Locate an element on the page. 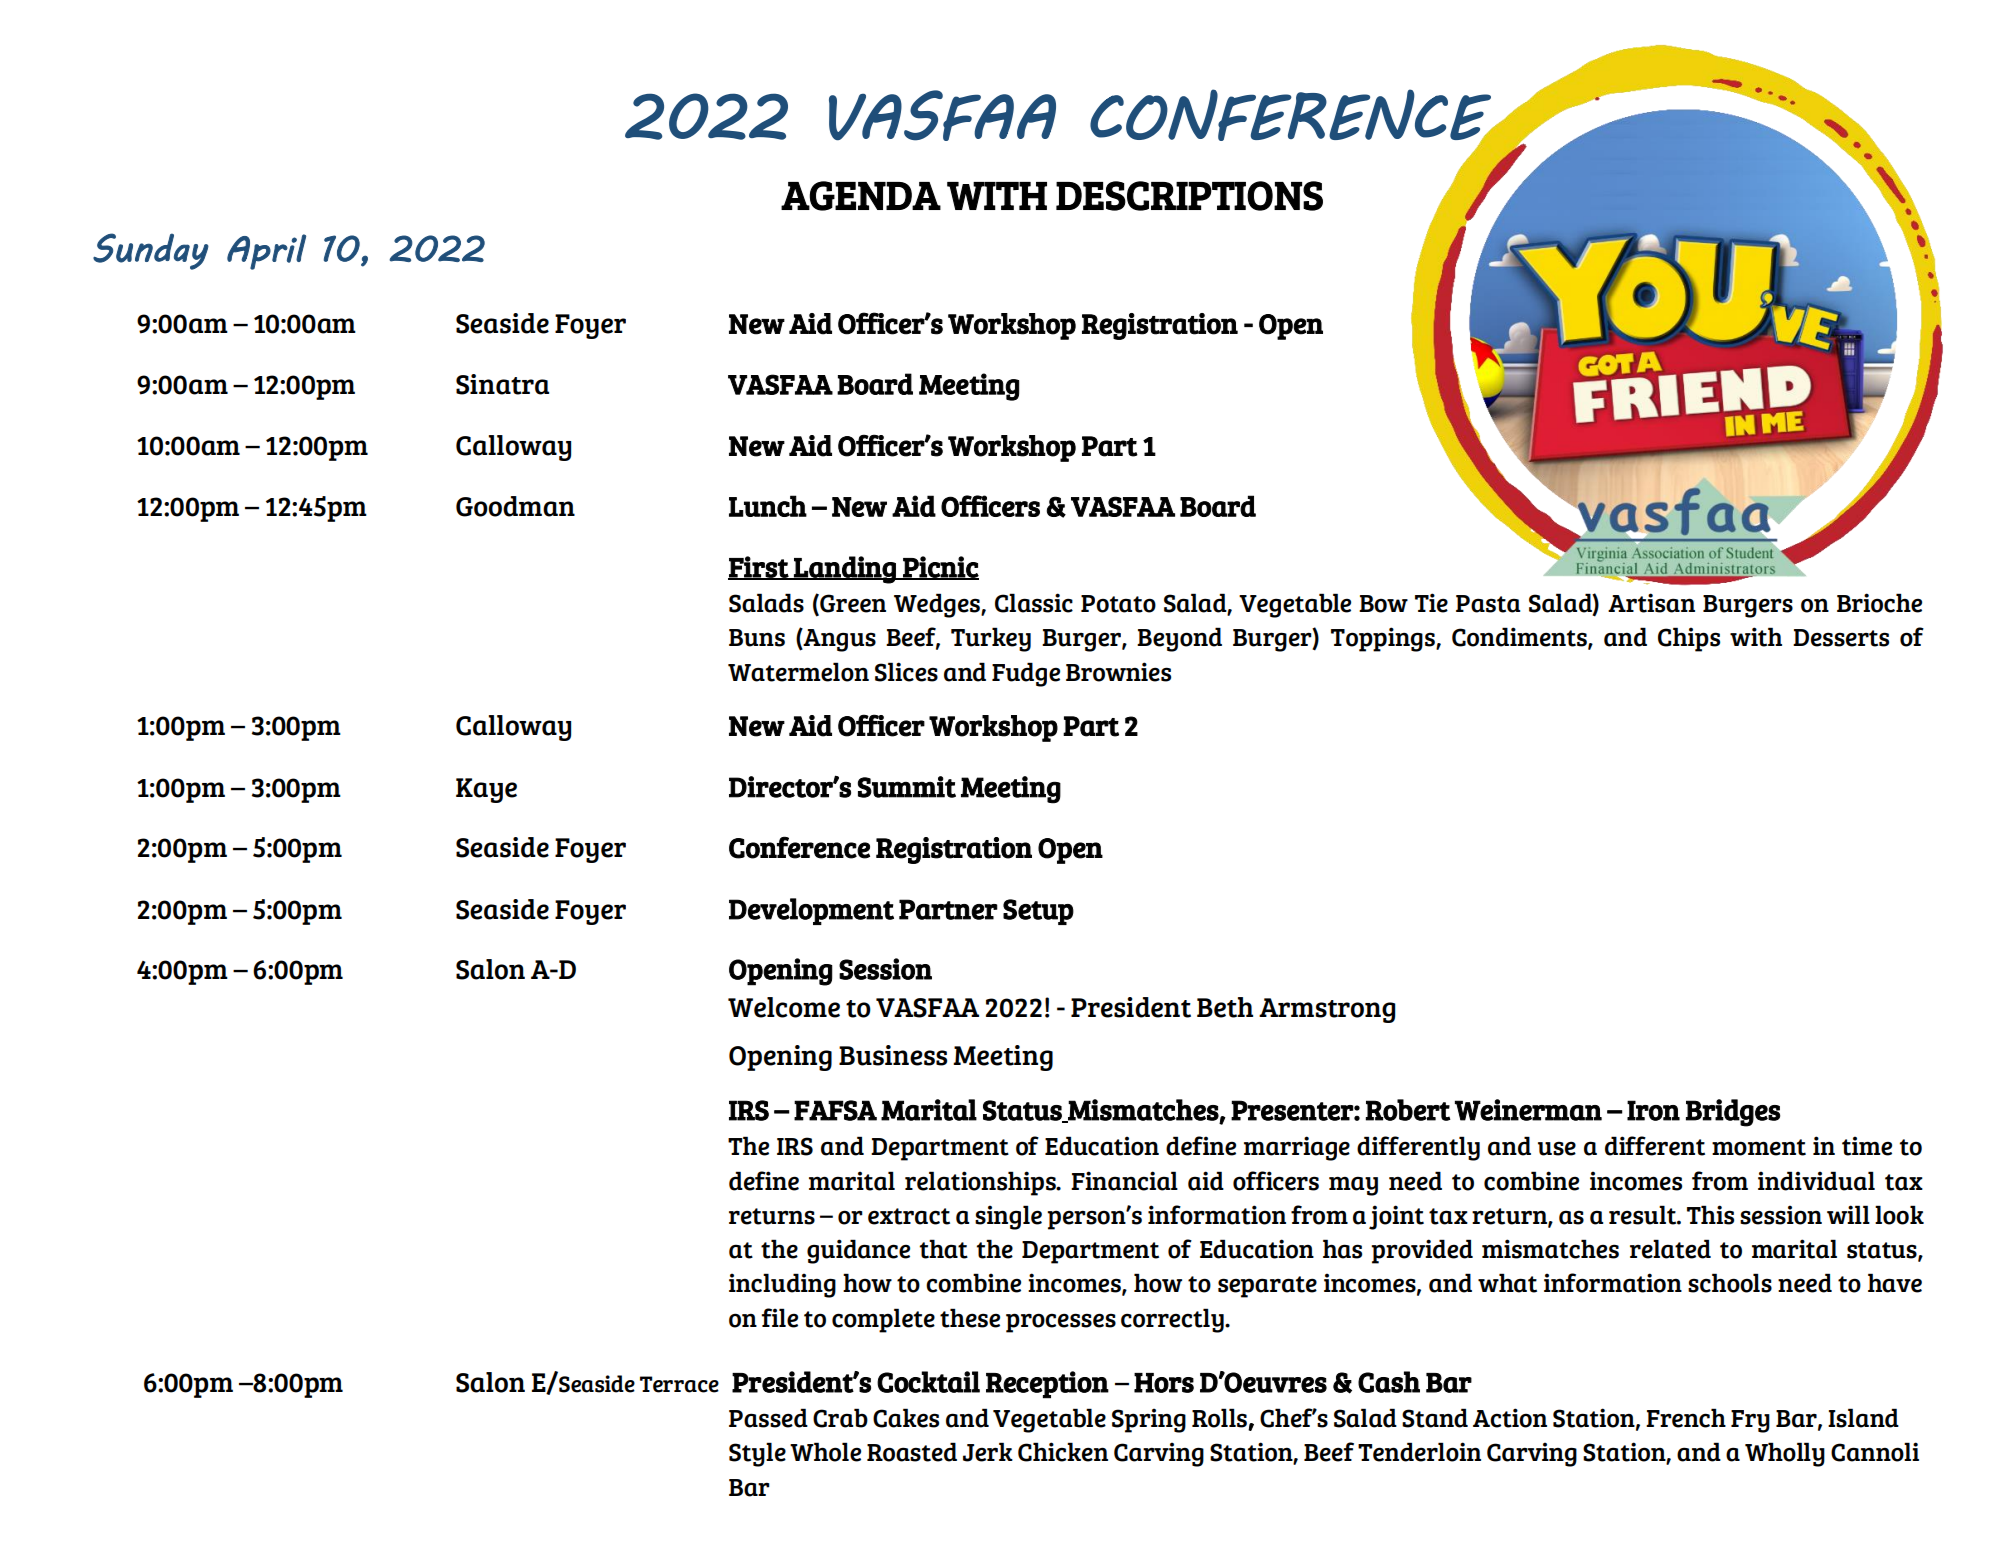 The height and width of the image is (1548, 2003). Summit is located at coordinates (907, 787).
